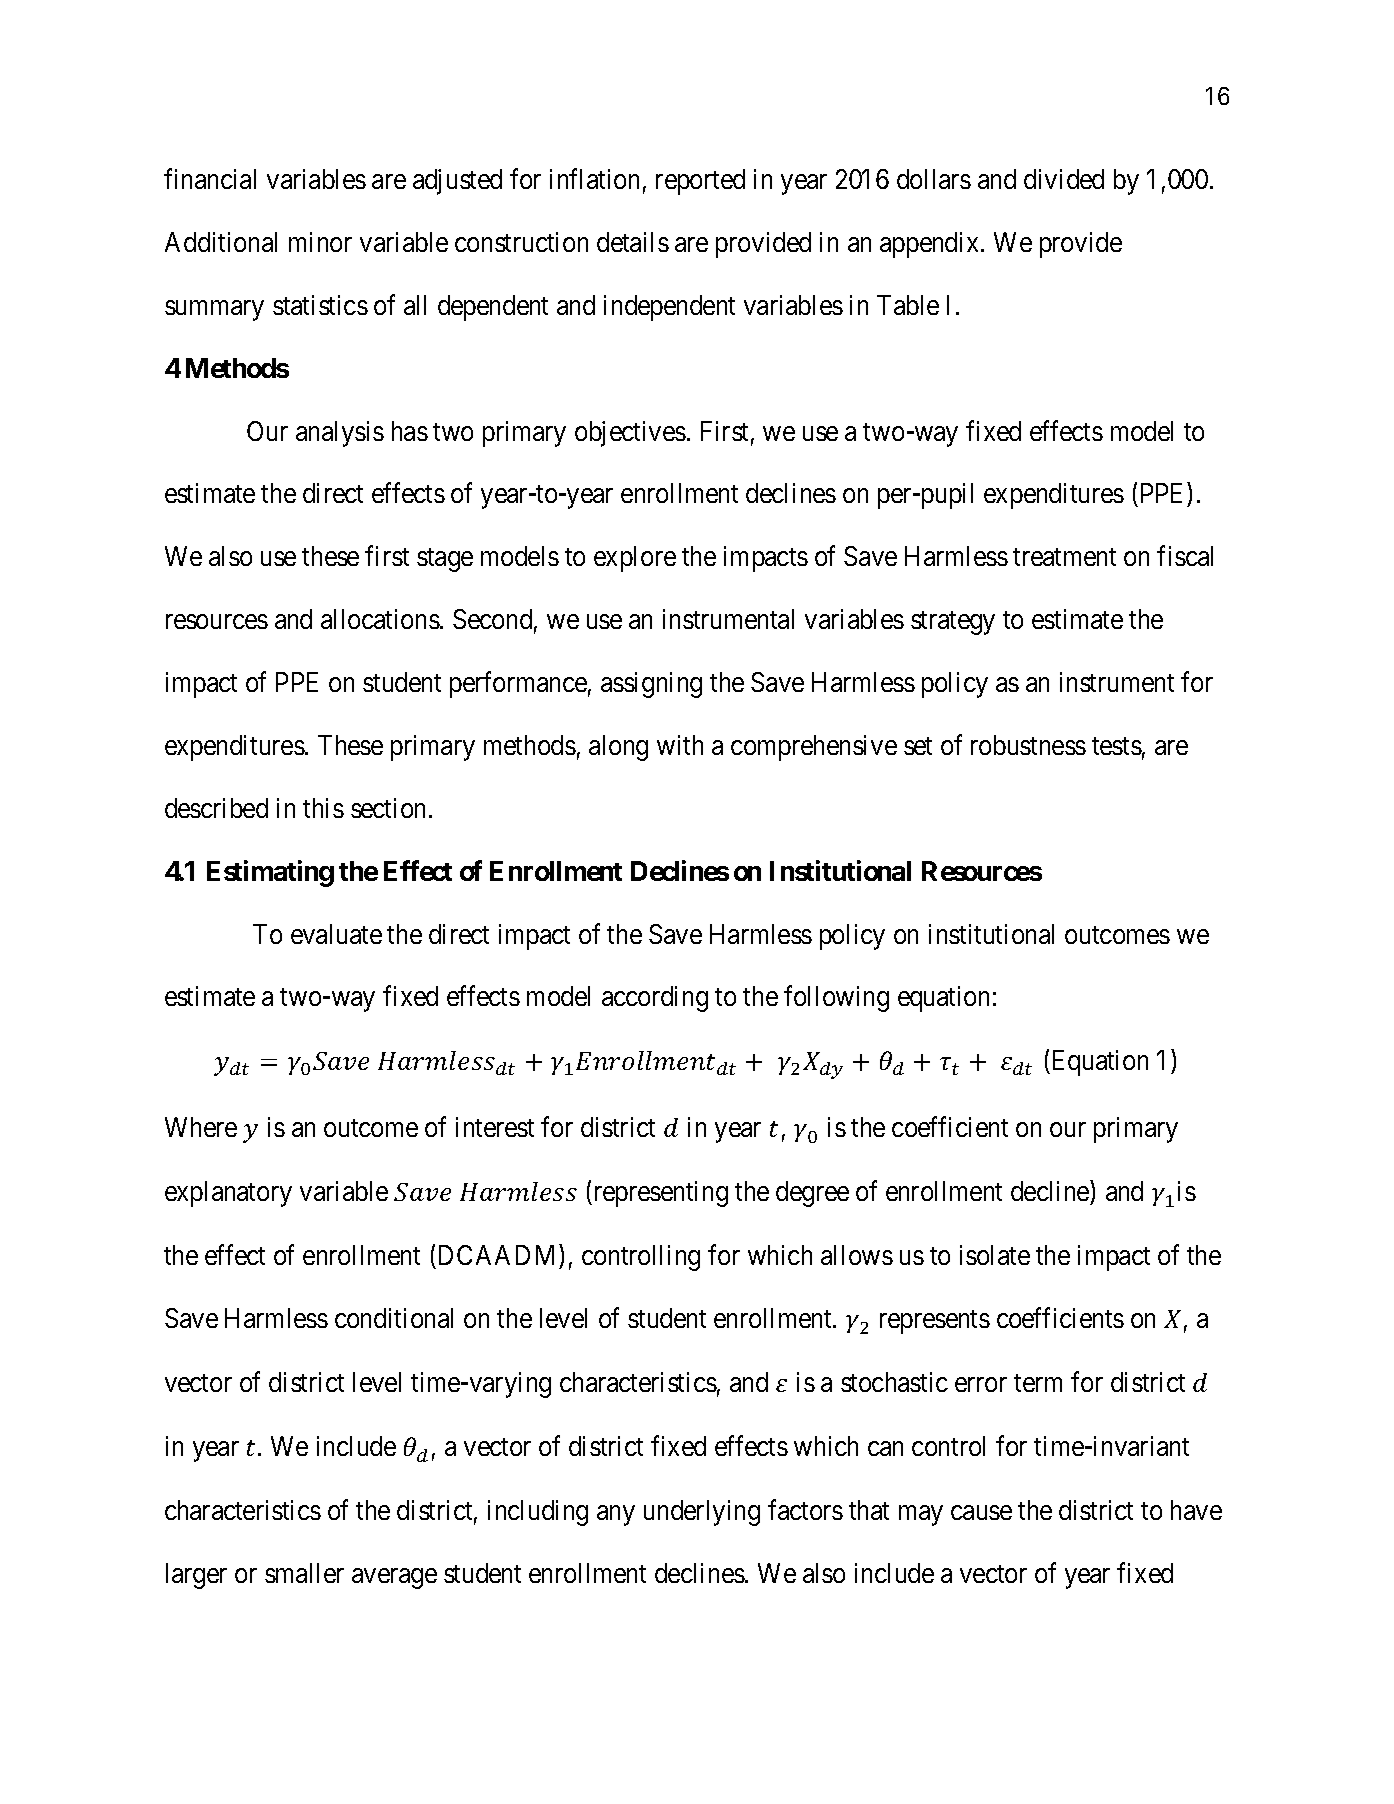  What do you see at coordinates (700, 182) in the page?
I see `reported` at bounding box center [700, 182].
